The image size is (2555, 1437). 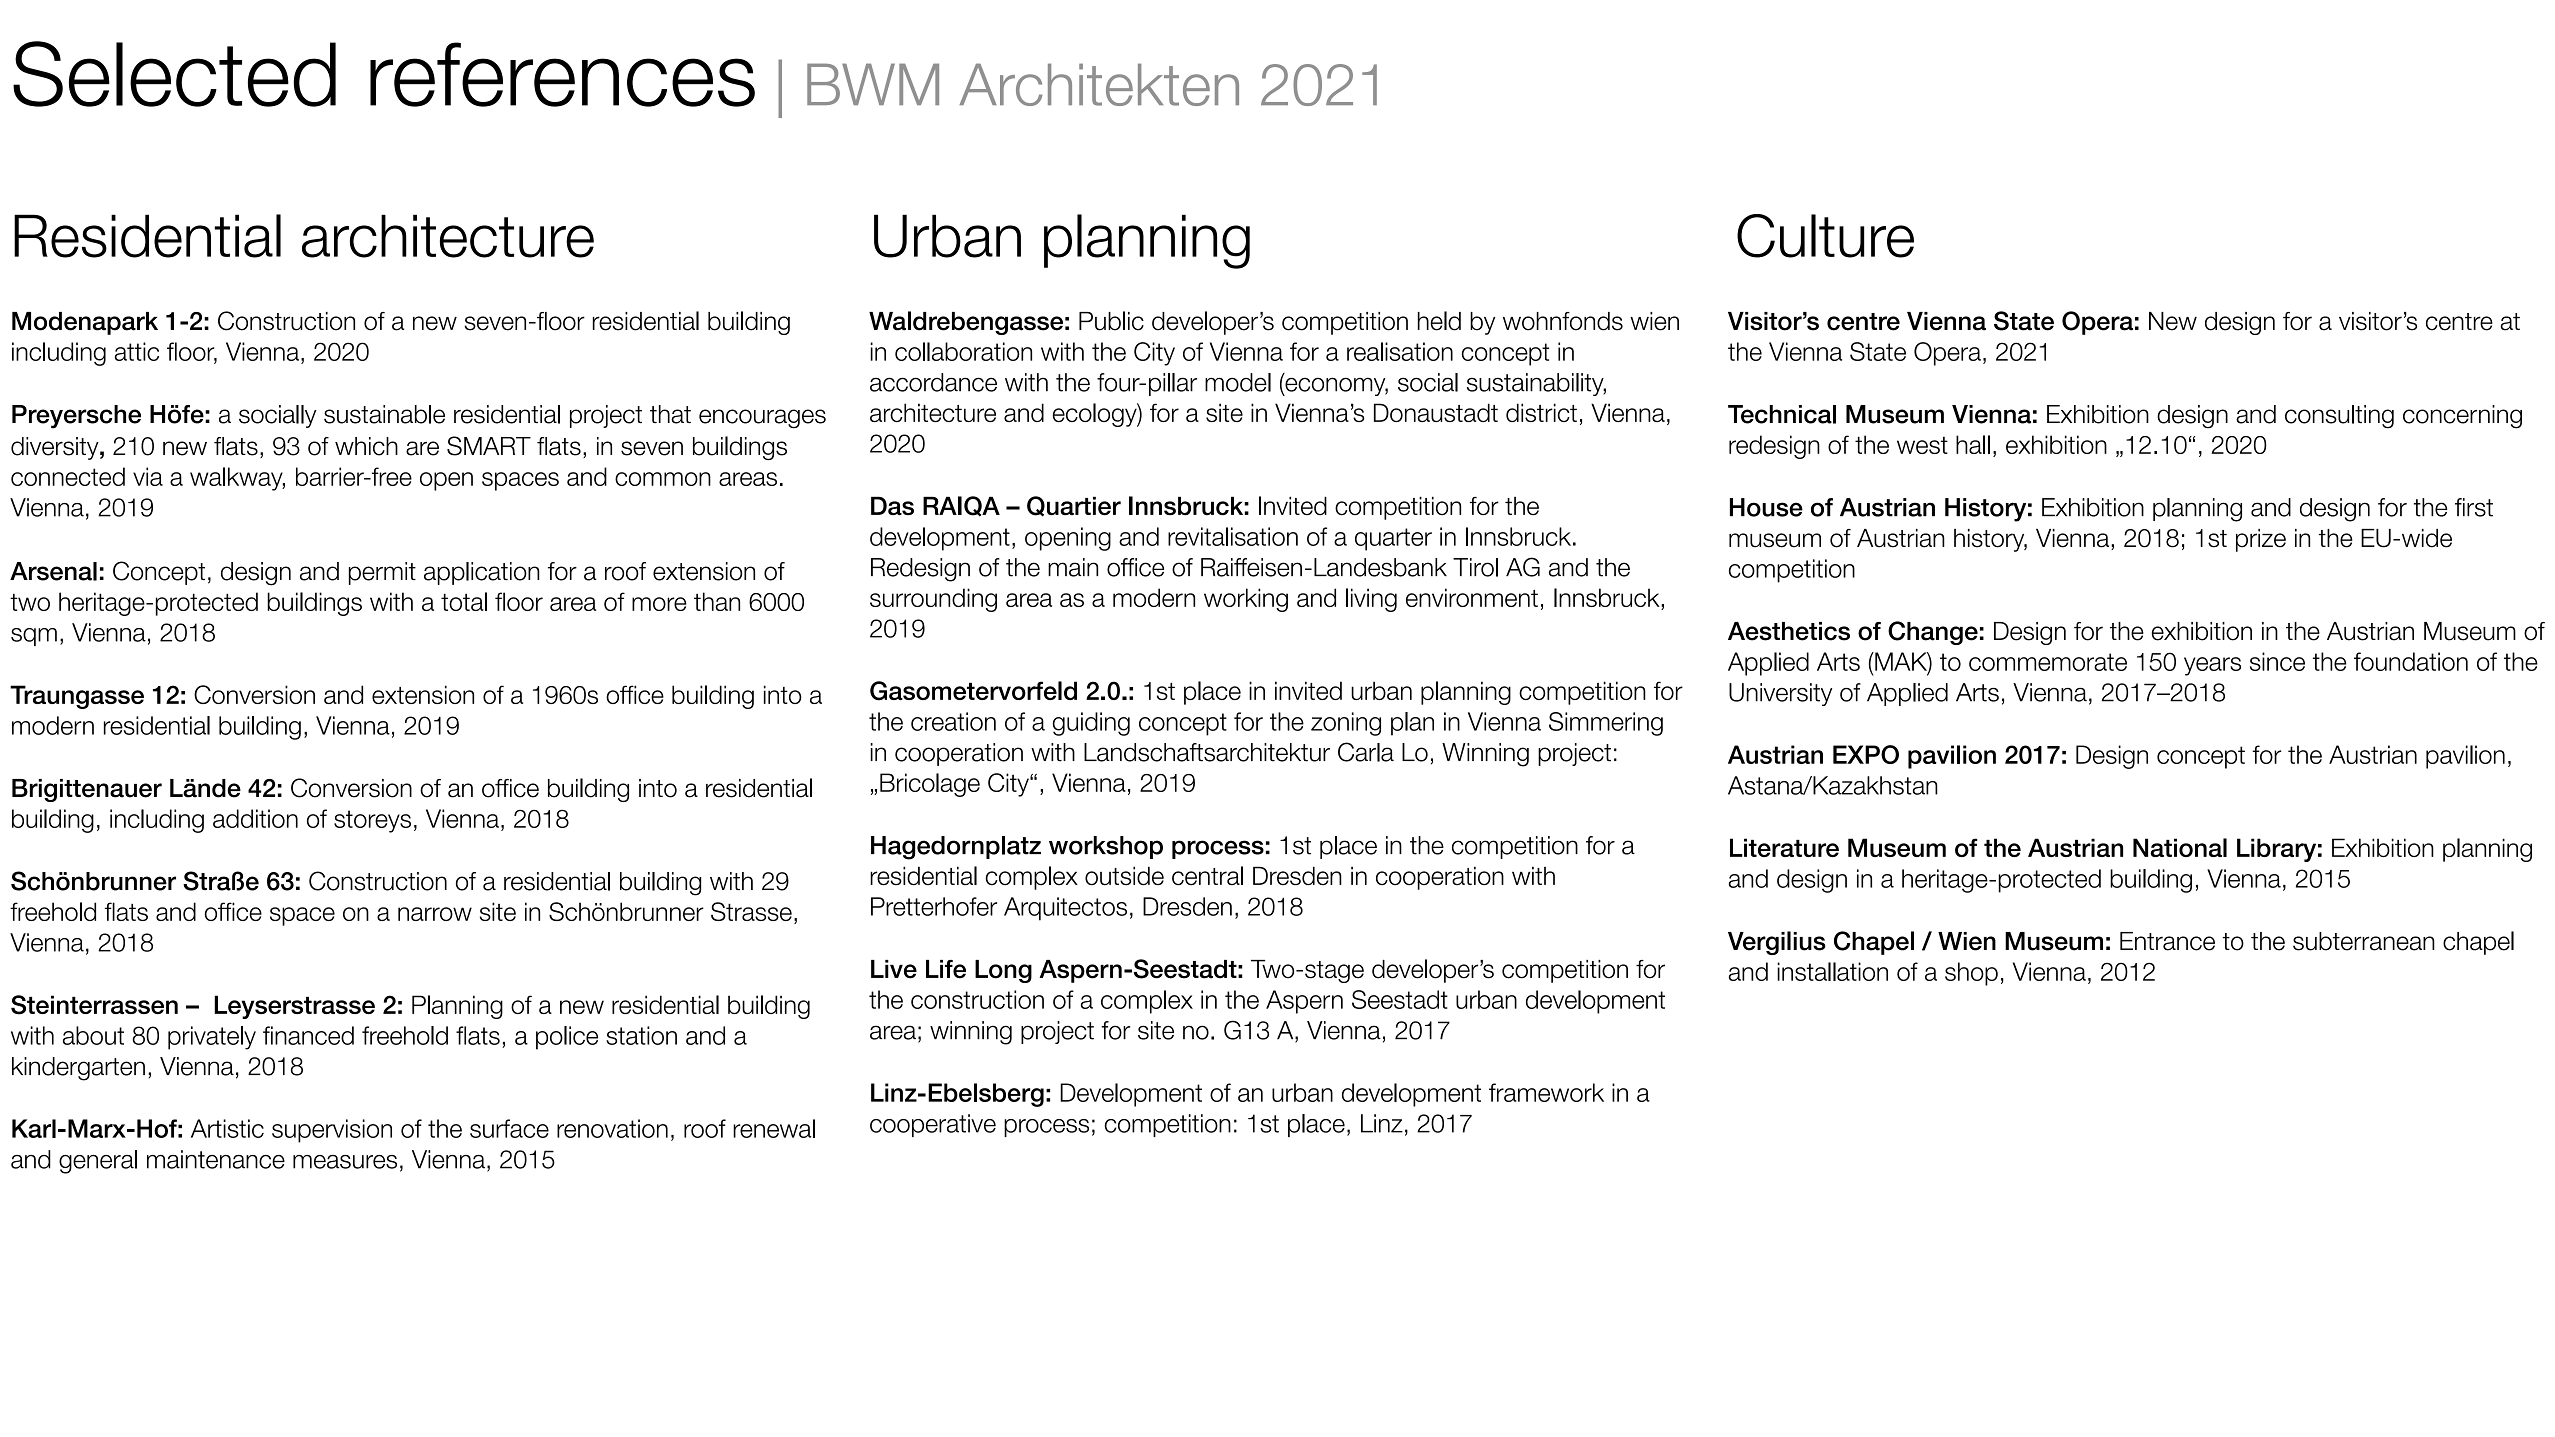 I want to click on references, so click(x=562, y=74).
